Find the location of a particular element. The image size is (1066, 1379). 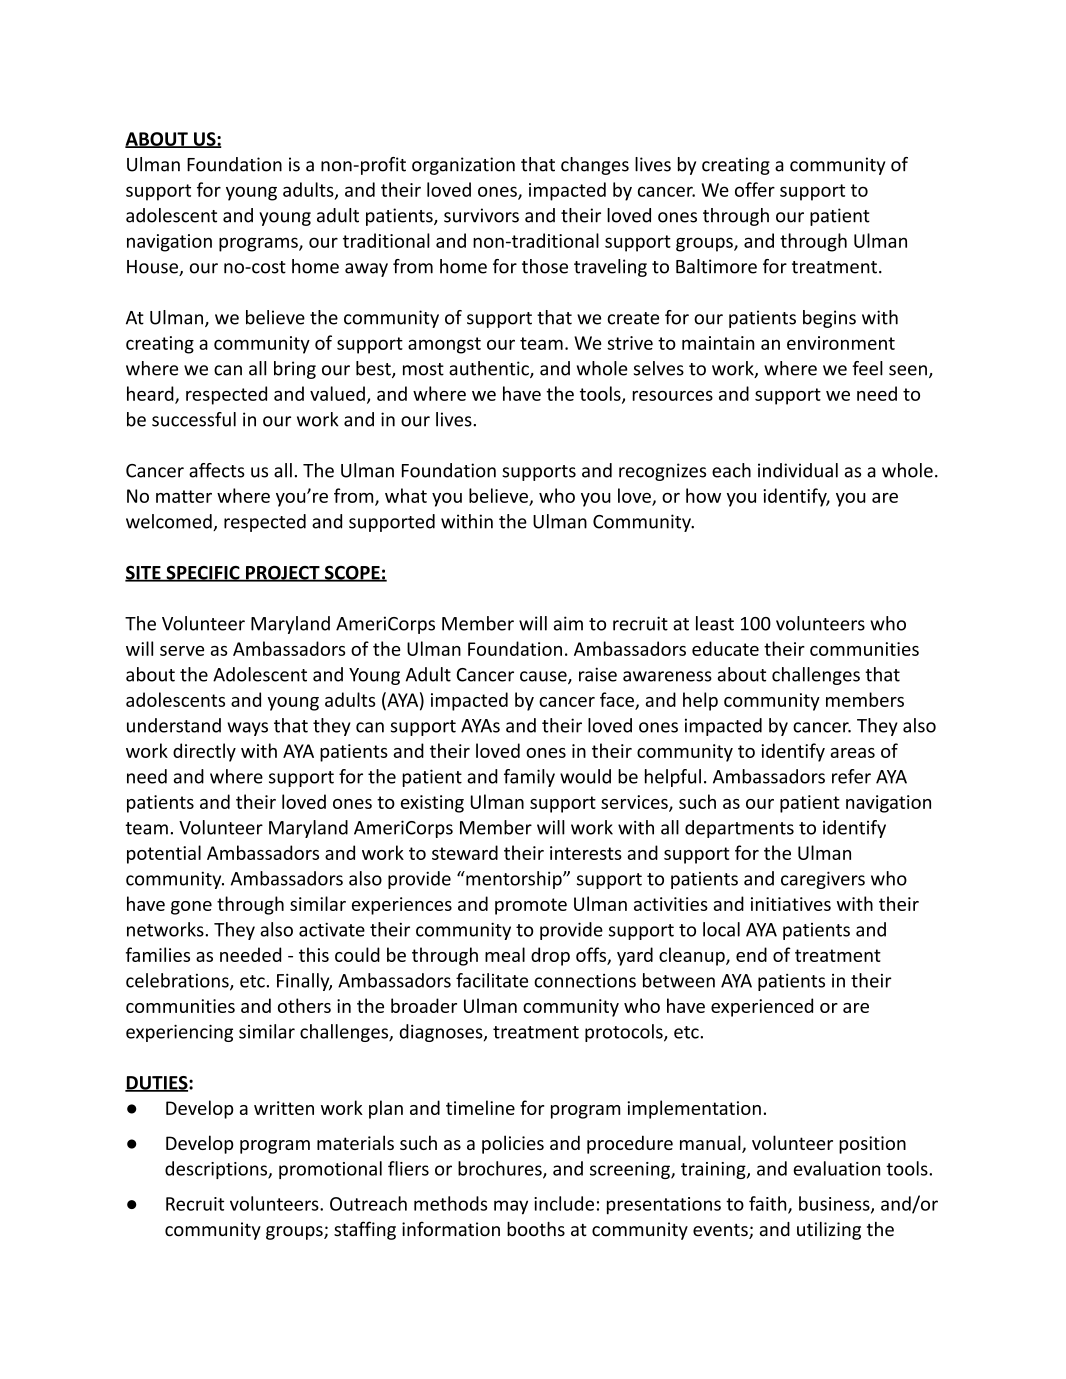

may is located at coordinates (511, 1207).
